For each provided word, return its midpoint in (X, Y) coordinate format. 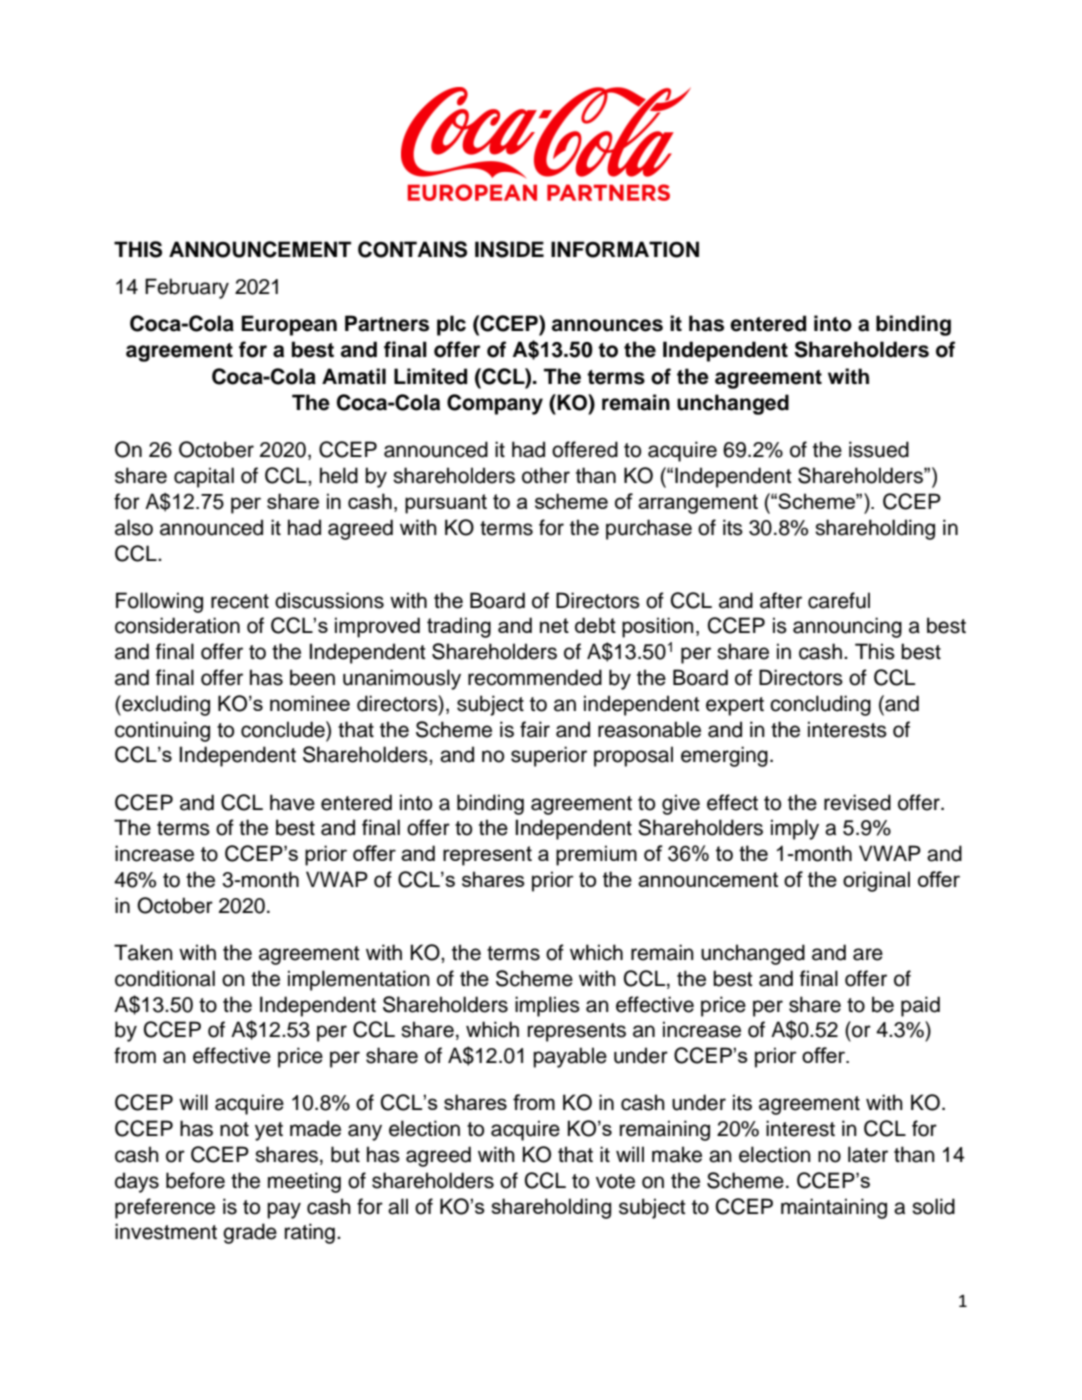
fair (535, 729)
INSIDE (509, 249)
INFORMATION (625, 249)
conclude (284, 729)
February (187, 288)
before (195, 1180)
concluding (820, 705)
